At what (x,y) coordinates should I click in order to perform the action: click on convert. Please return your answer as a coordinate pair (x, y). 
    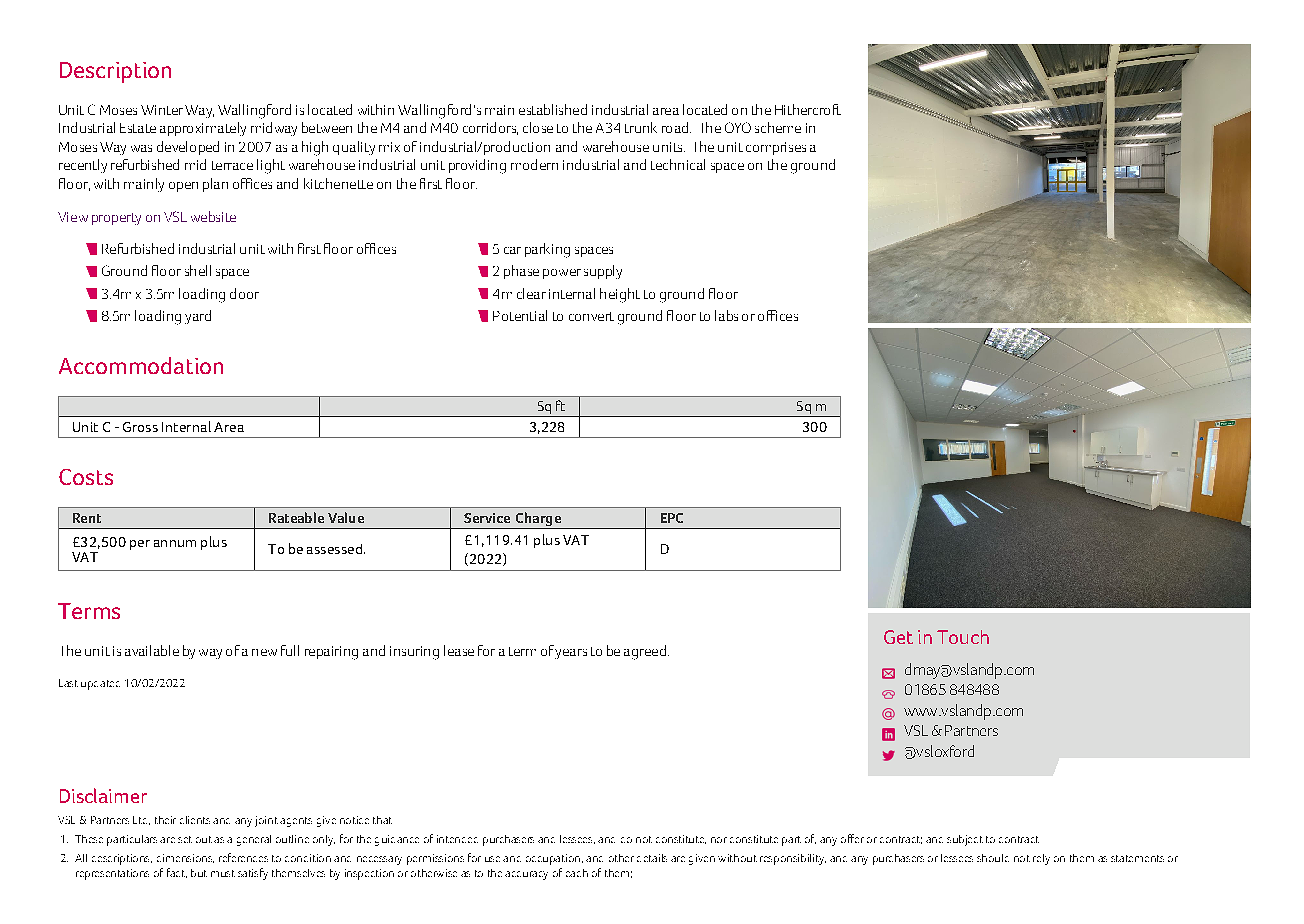
    Looking at the image, I should click on (591, 316).
